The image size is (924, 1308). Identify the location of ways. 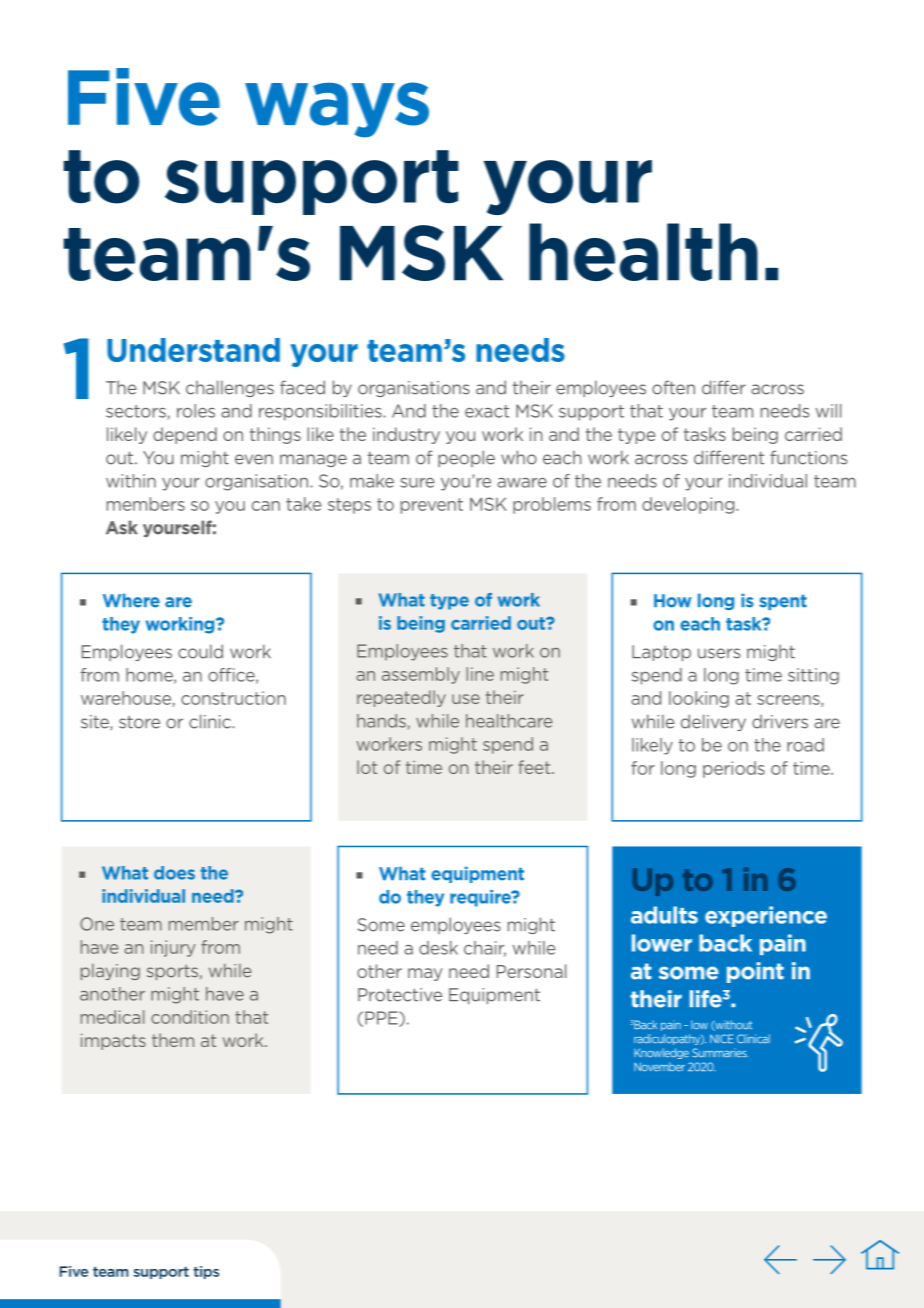
(337, 110).
